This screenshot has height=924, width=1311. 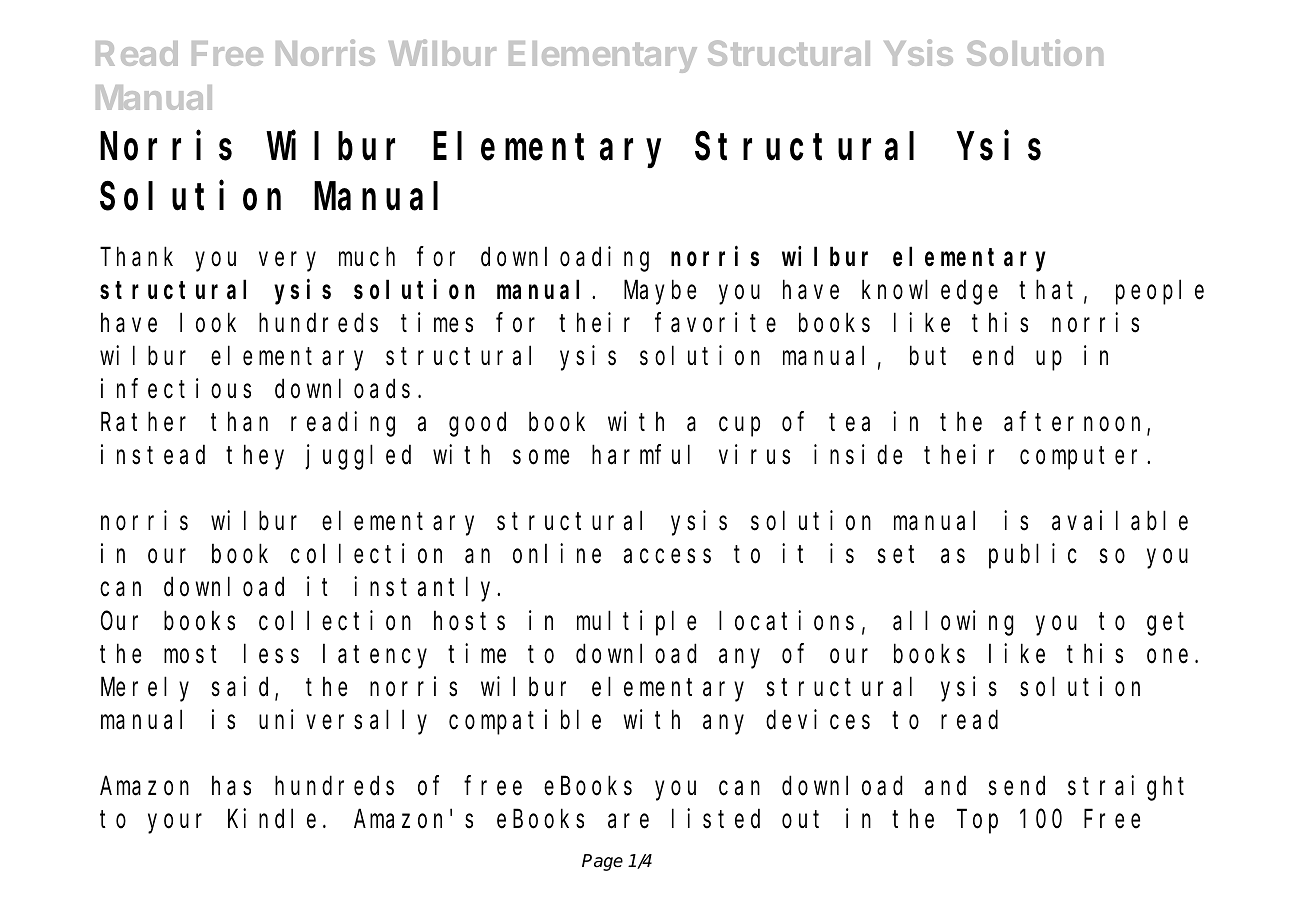 What do you see at coordinates (930, 293) in the screenshot?
I see `knowledge` at bounding box center [930, 293].
